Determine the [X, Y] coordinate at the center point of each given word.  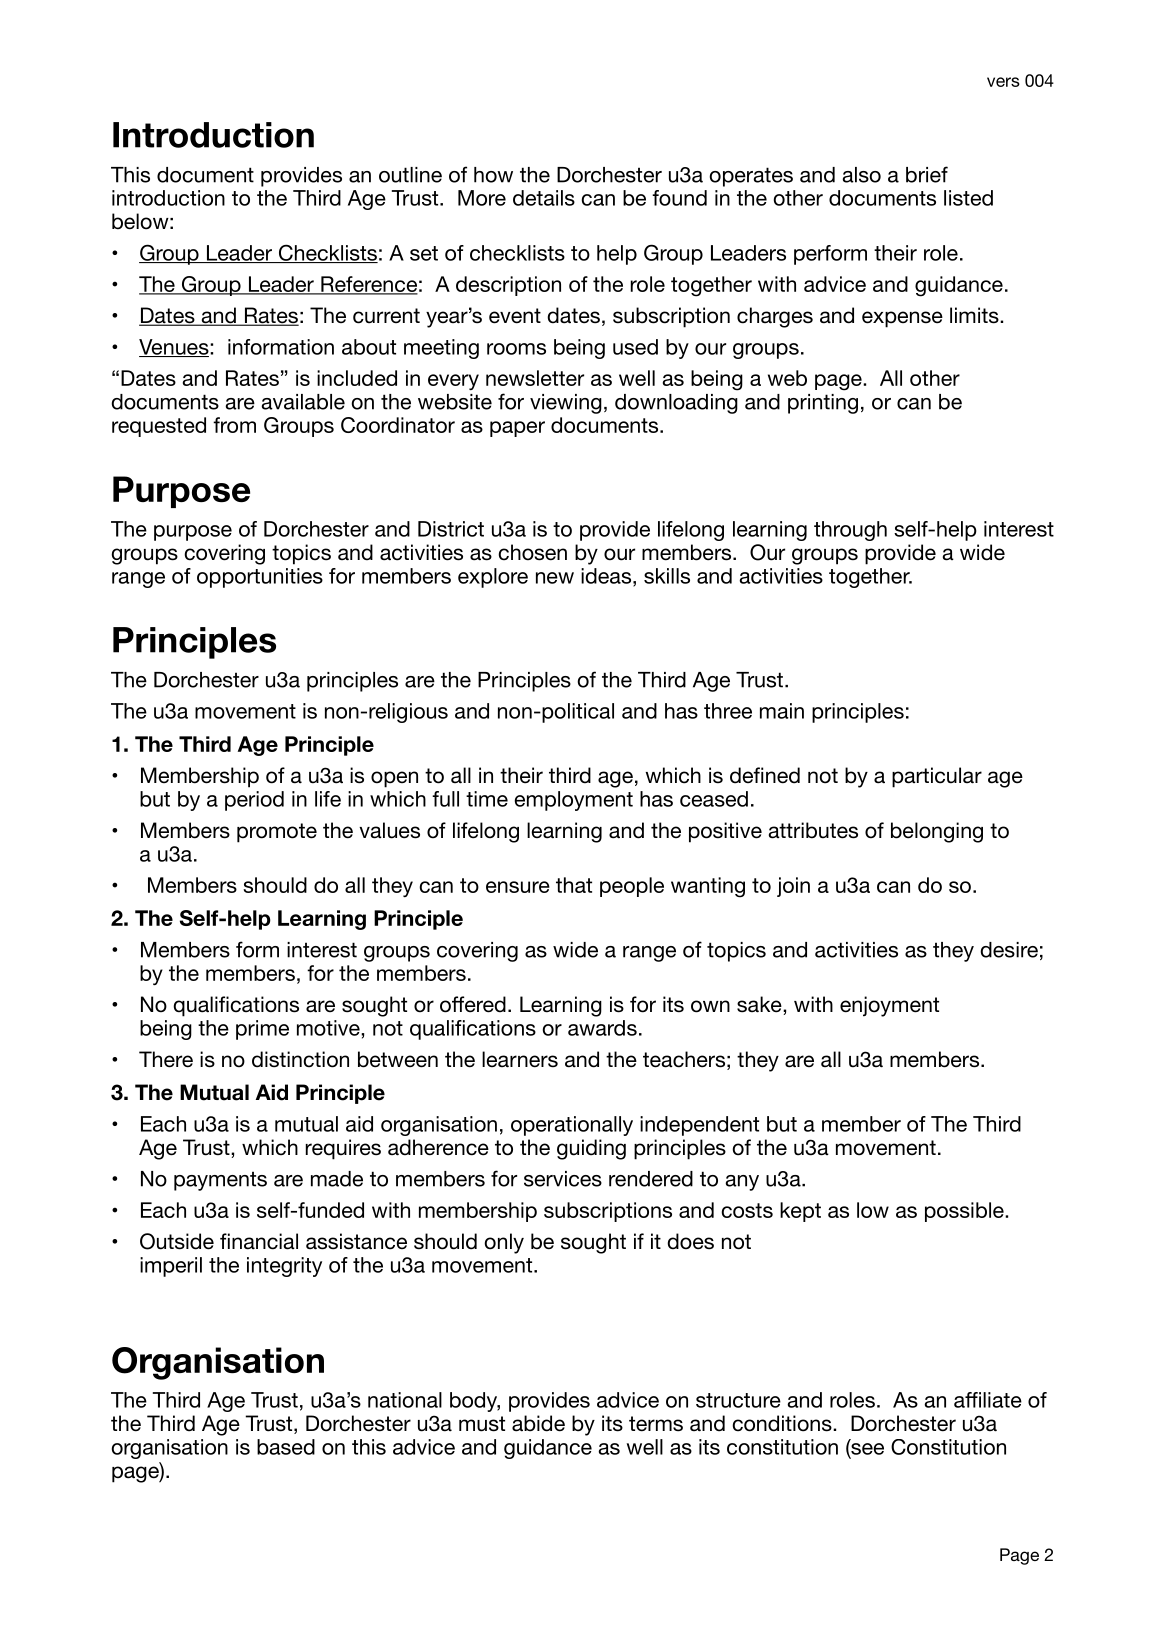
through [850, 531]
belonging [937, 832]
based [286, 1447]
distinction [300, 1059]
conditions [783, 1423]
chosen [532, 552]
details [544, 198]
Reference [368, 285]
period [254, 801]
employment [574, 801]
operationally [572, 1126]
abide [538, 1423]
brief [927, 174]
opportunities [260, 578]
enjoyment [889, 1006]
